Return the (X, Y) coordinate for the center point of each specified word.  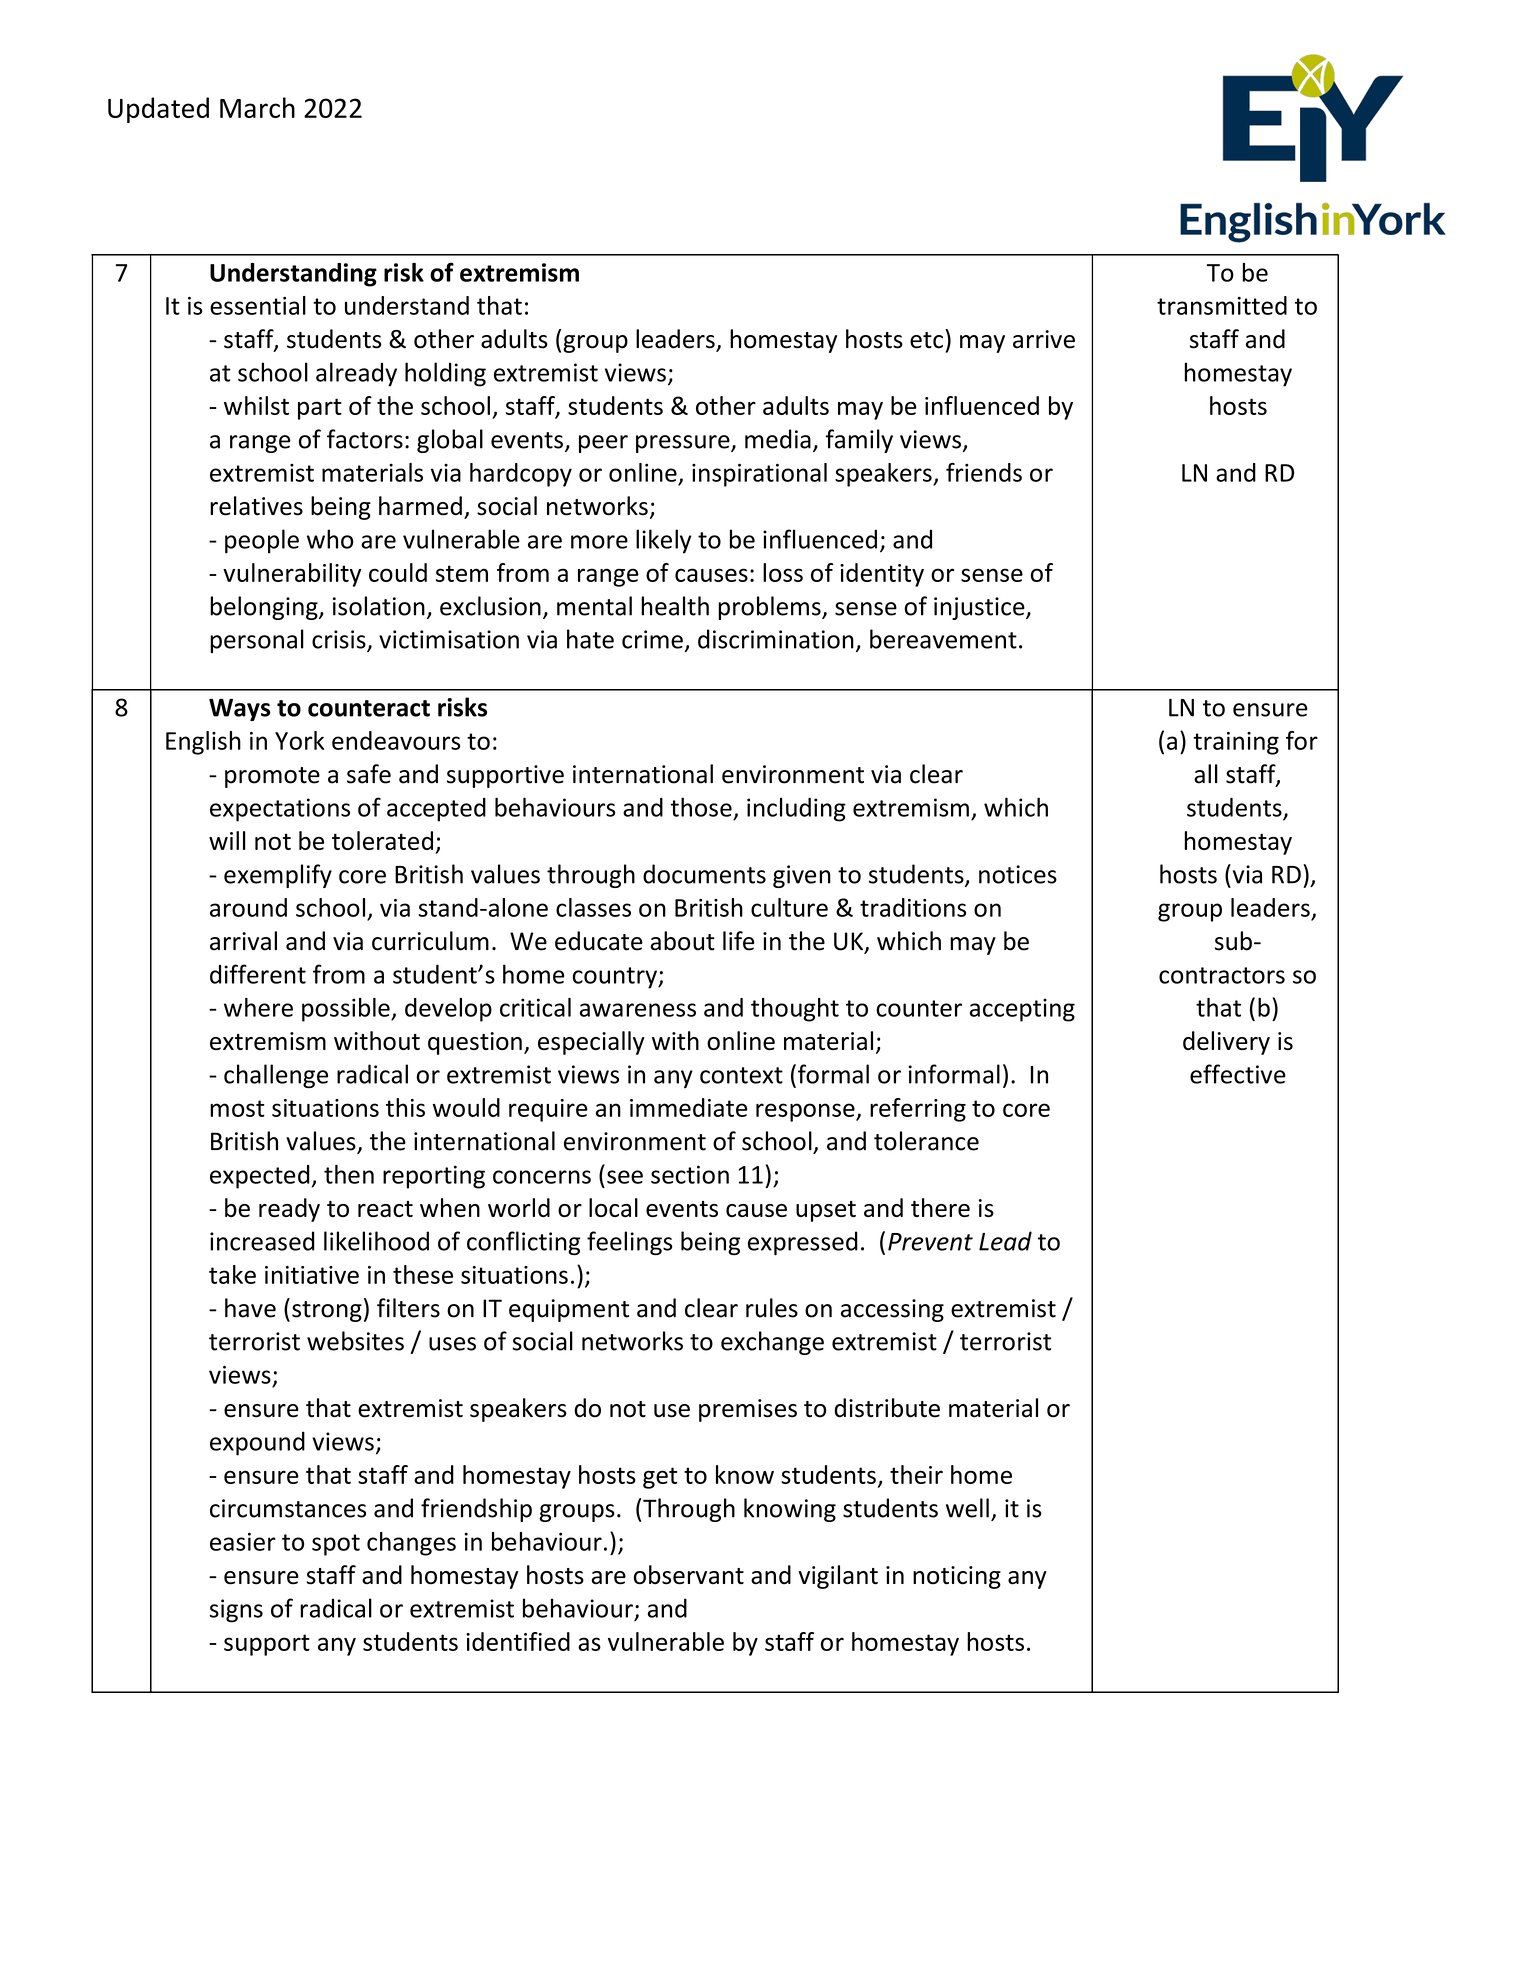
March (257, 107)
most (237, 1108)
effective (1238, 1074)
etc (926, 340)
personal (257, 641)
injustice (980, 608)
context (741, 1075)
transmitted (1222, 305)
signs (236, 1611)
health (675, 606)
